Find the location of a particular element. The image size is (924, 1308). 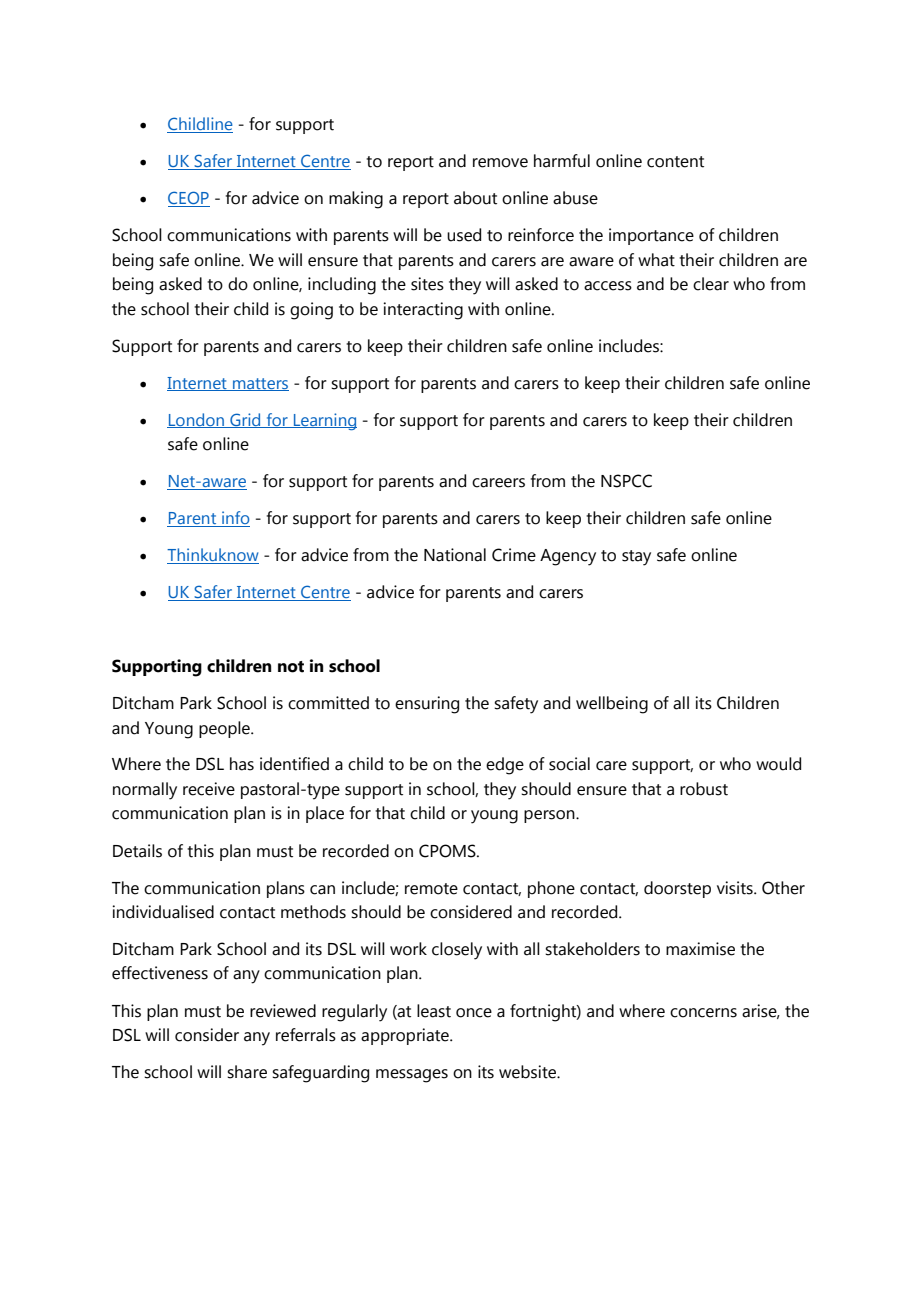

National is located at coordinates (455, 555).
